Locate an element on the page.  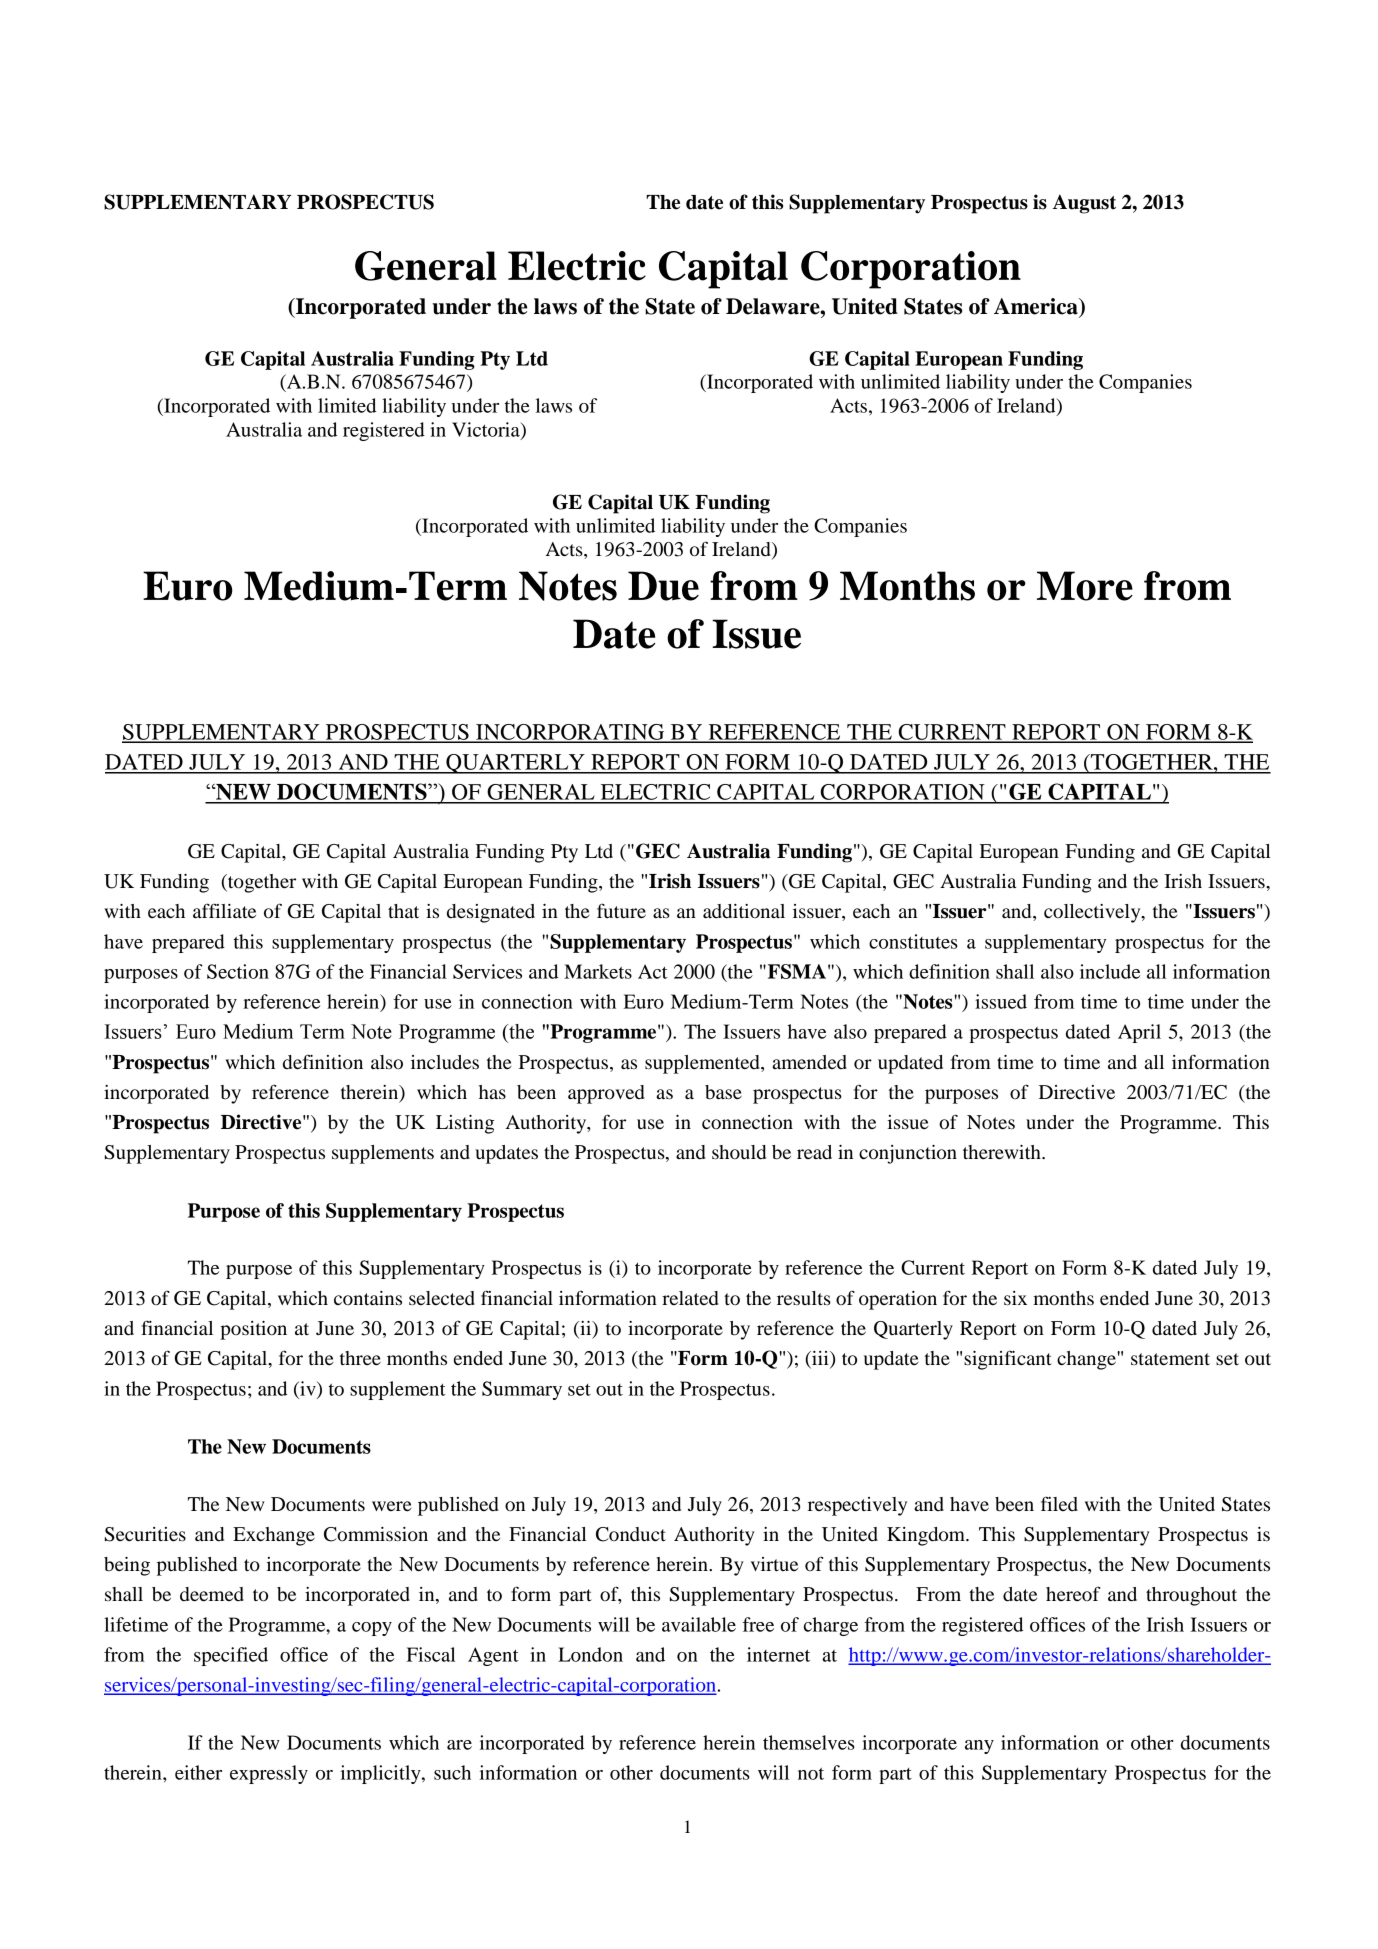
America is located at coordinates (1037, 307).
